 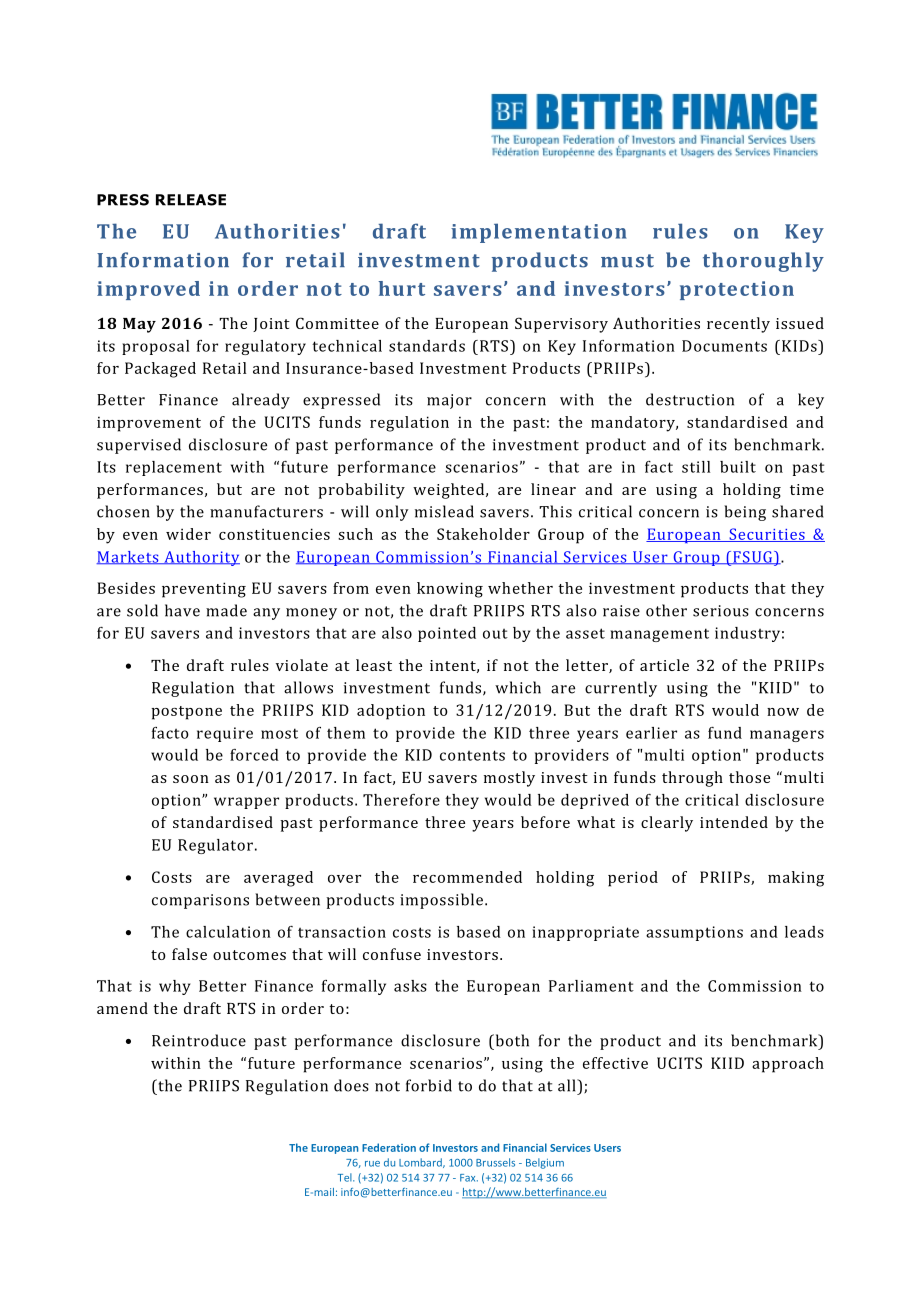 I want to click on approach, so click(x=788, y=1065).
